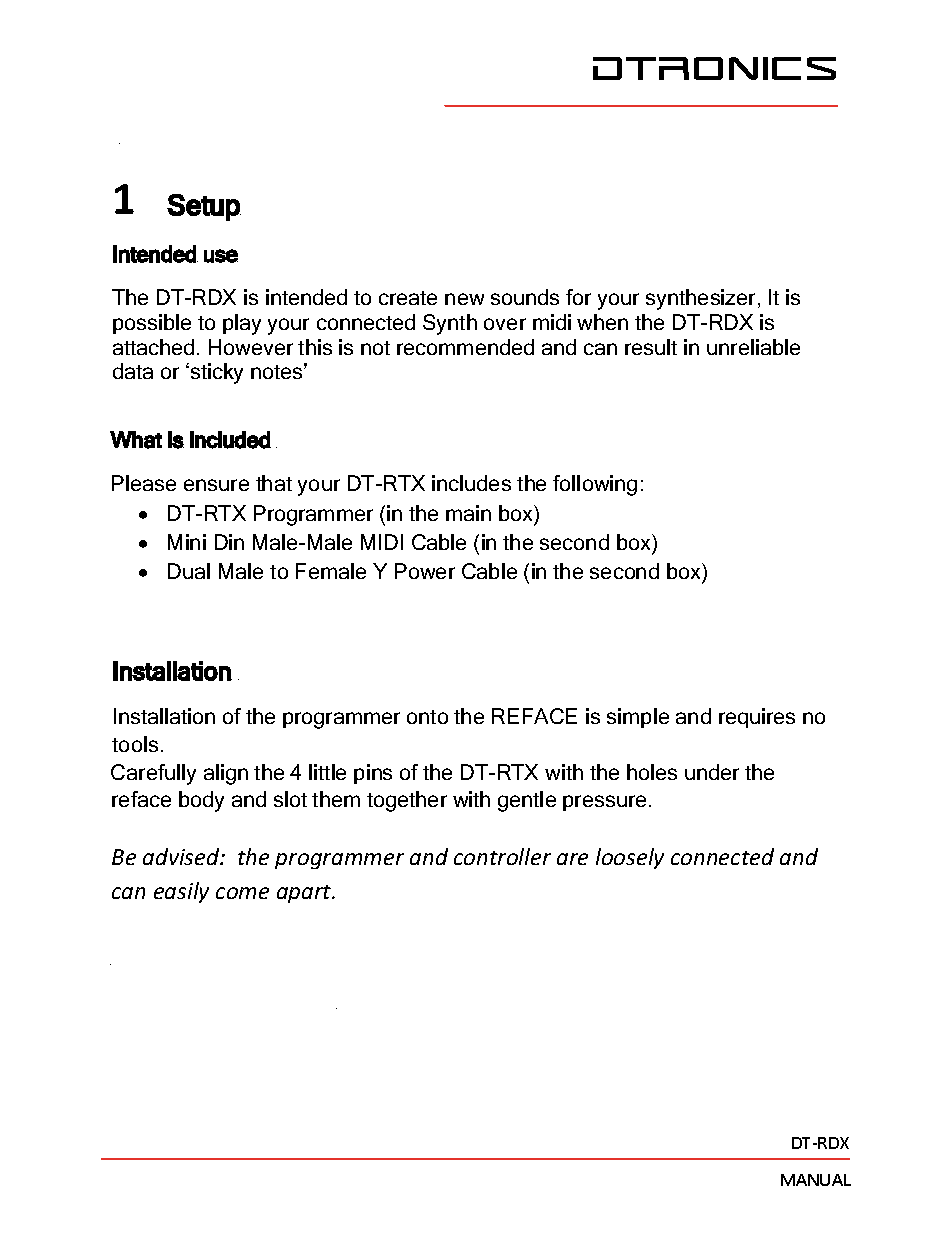  I want to click on unreliable, so click(753, 347).
